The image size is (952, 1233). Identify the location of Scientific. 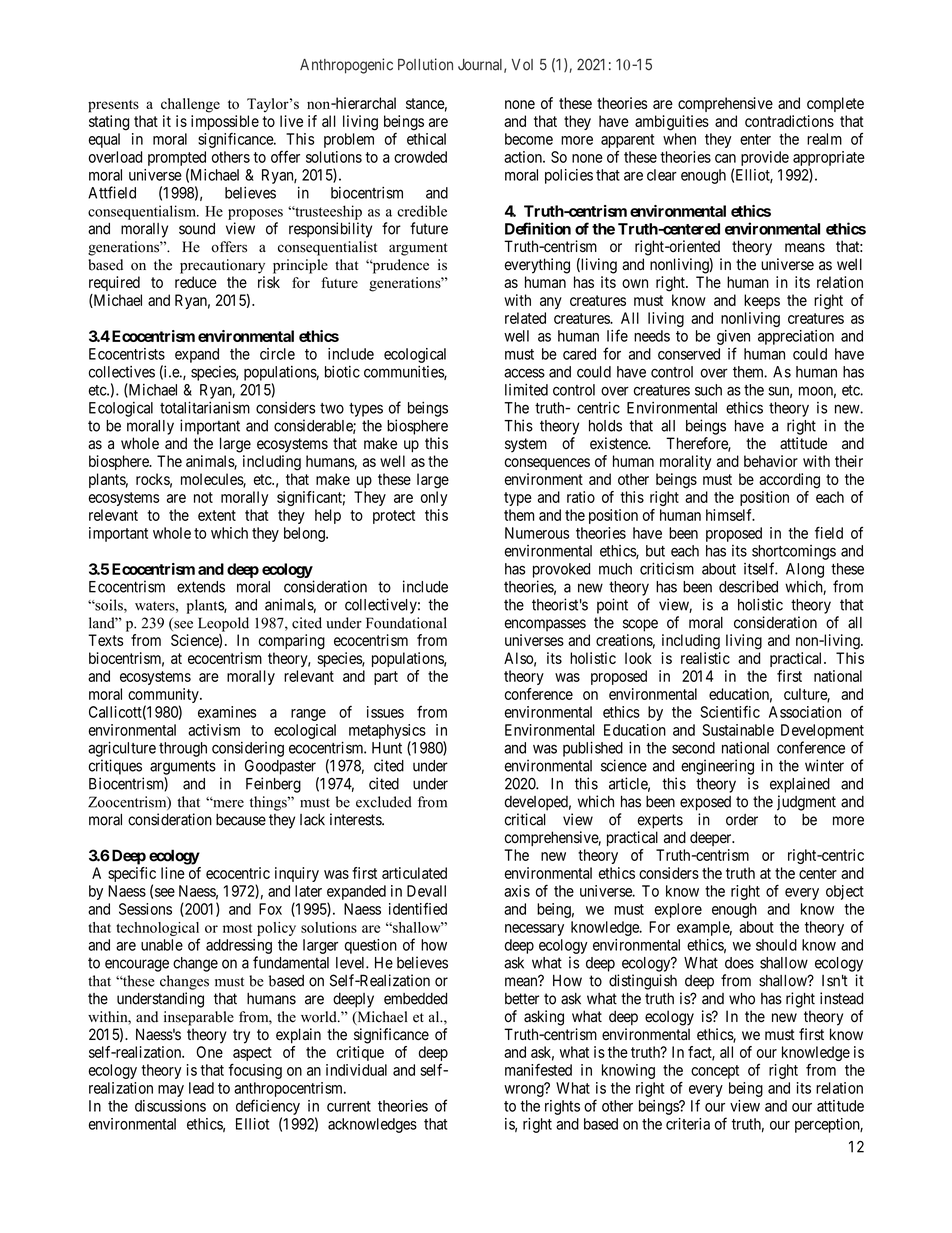
(730, 712).
